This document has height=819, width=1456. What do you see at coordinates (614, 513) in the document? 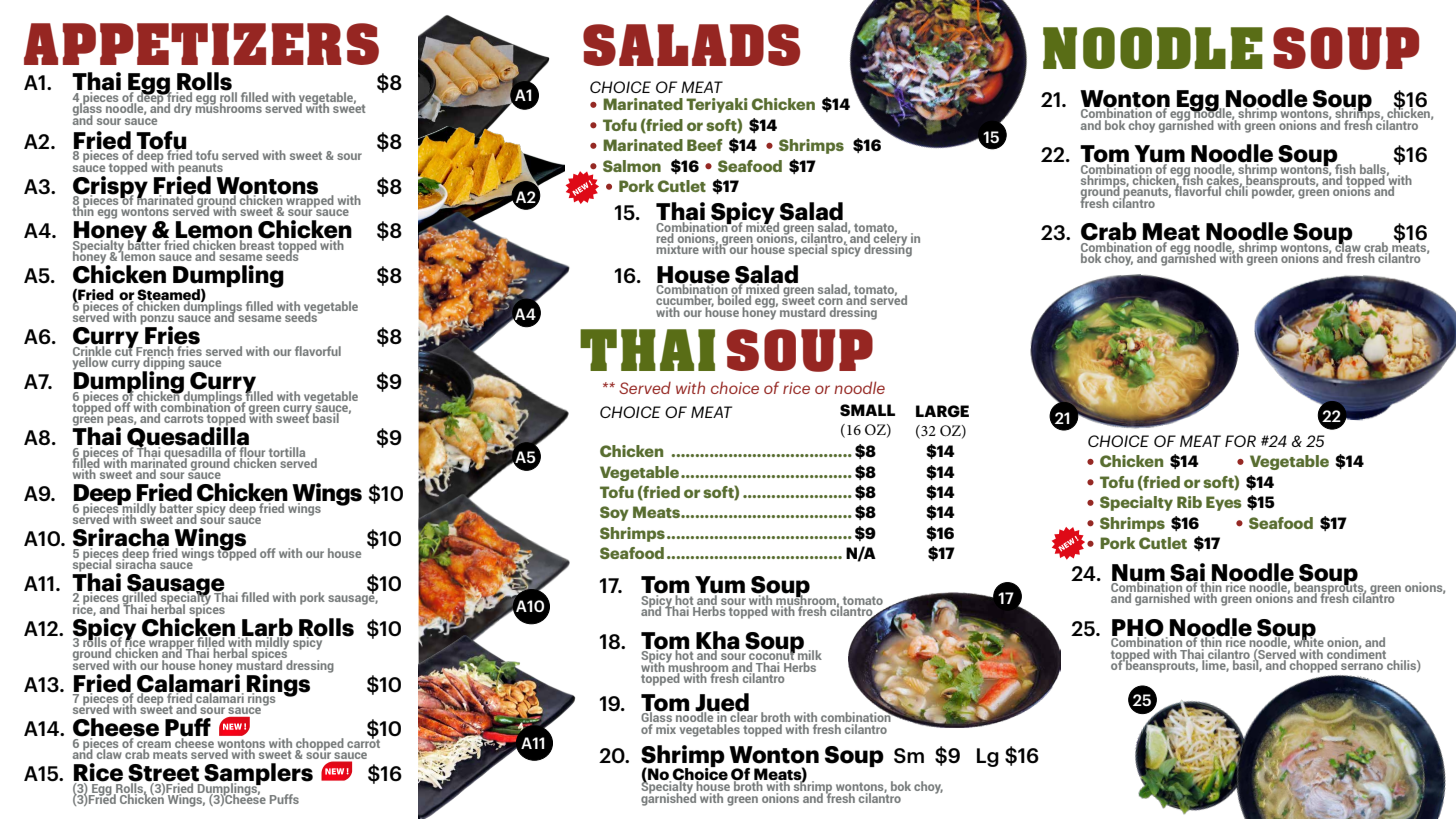
I see `Soy` at bounding box center [614, 513].
